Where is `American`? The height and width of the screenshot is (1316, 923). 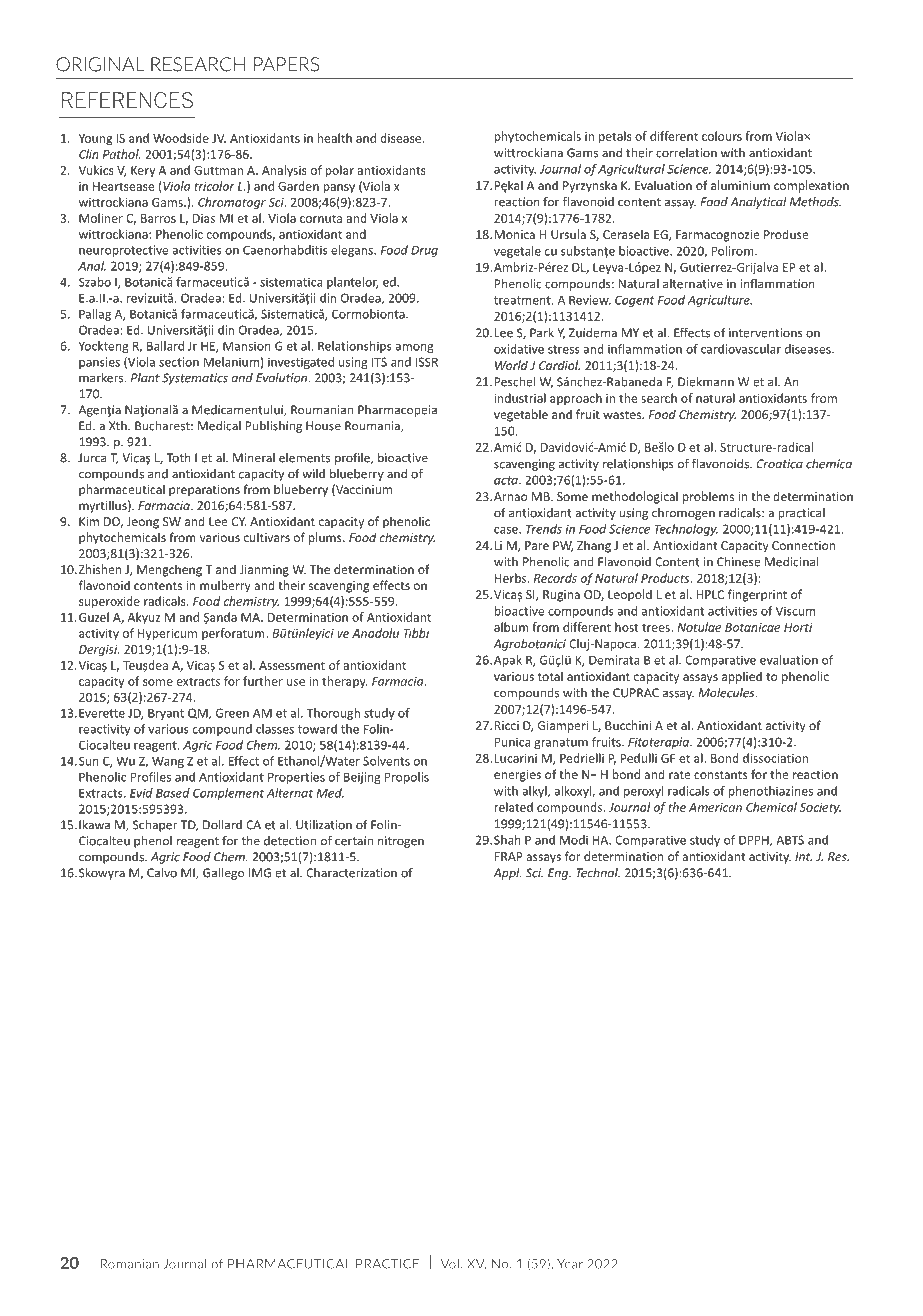 American is located at coordinates (715, 807).
